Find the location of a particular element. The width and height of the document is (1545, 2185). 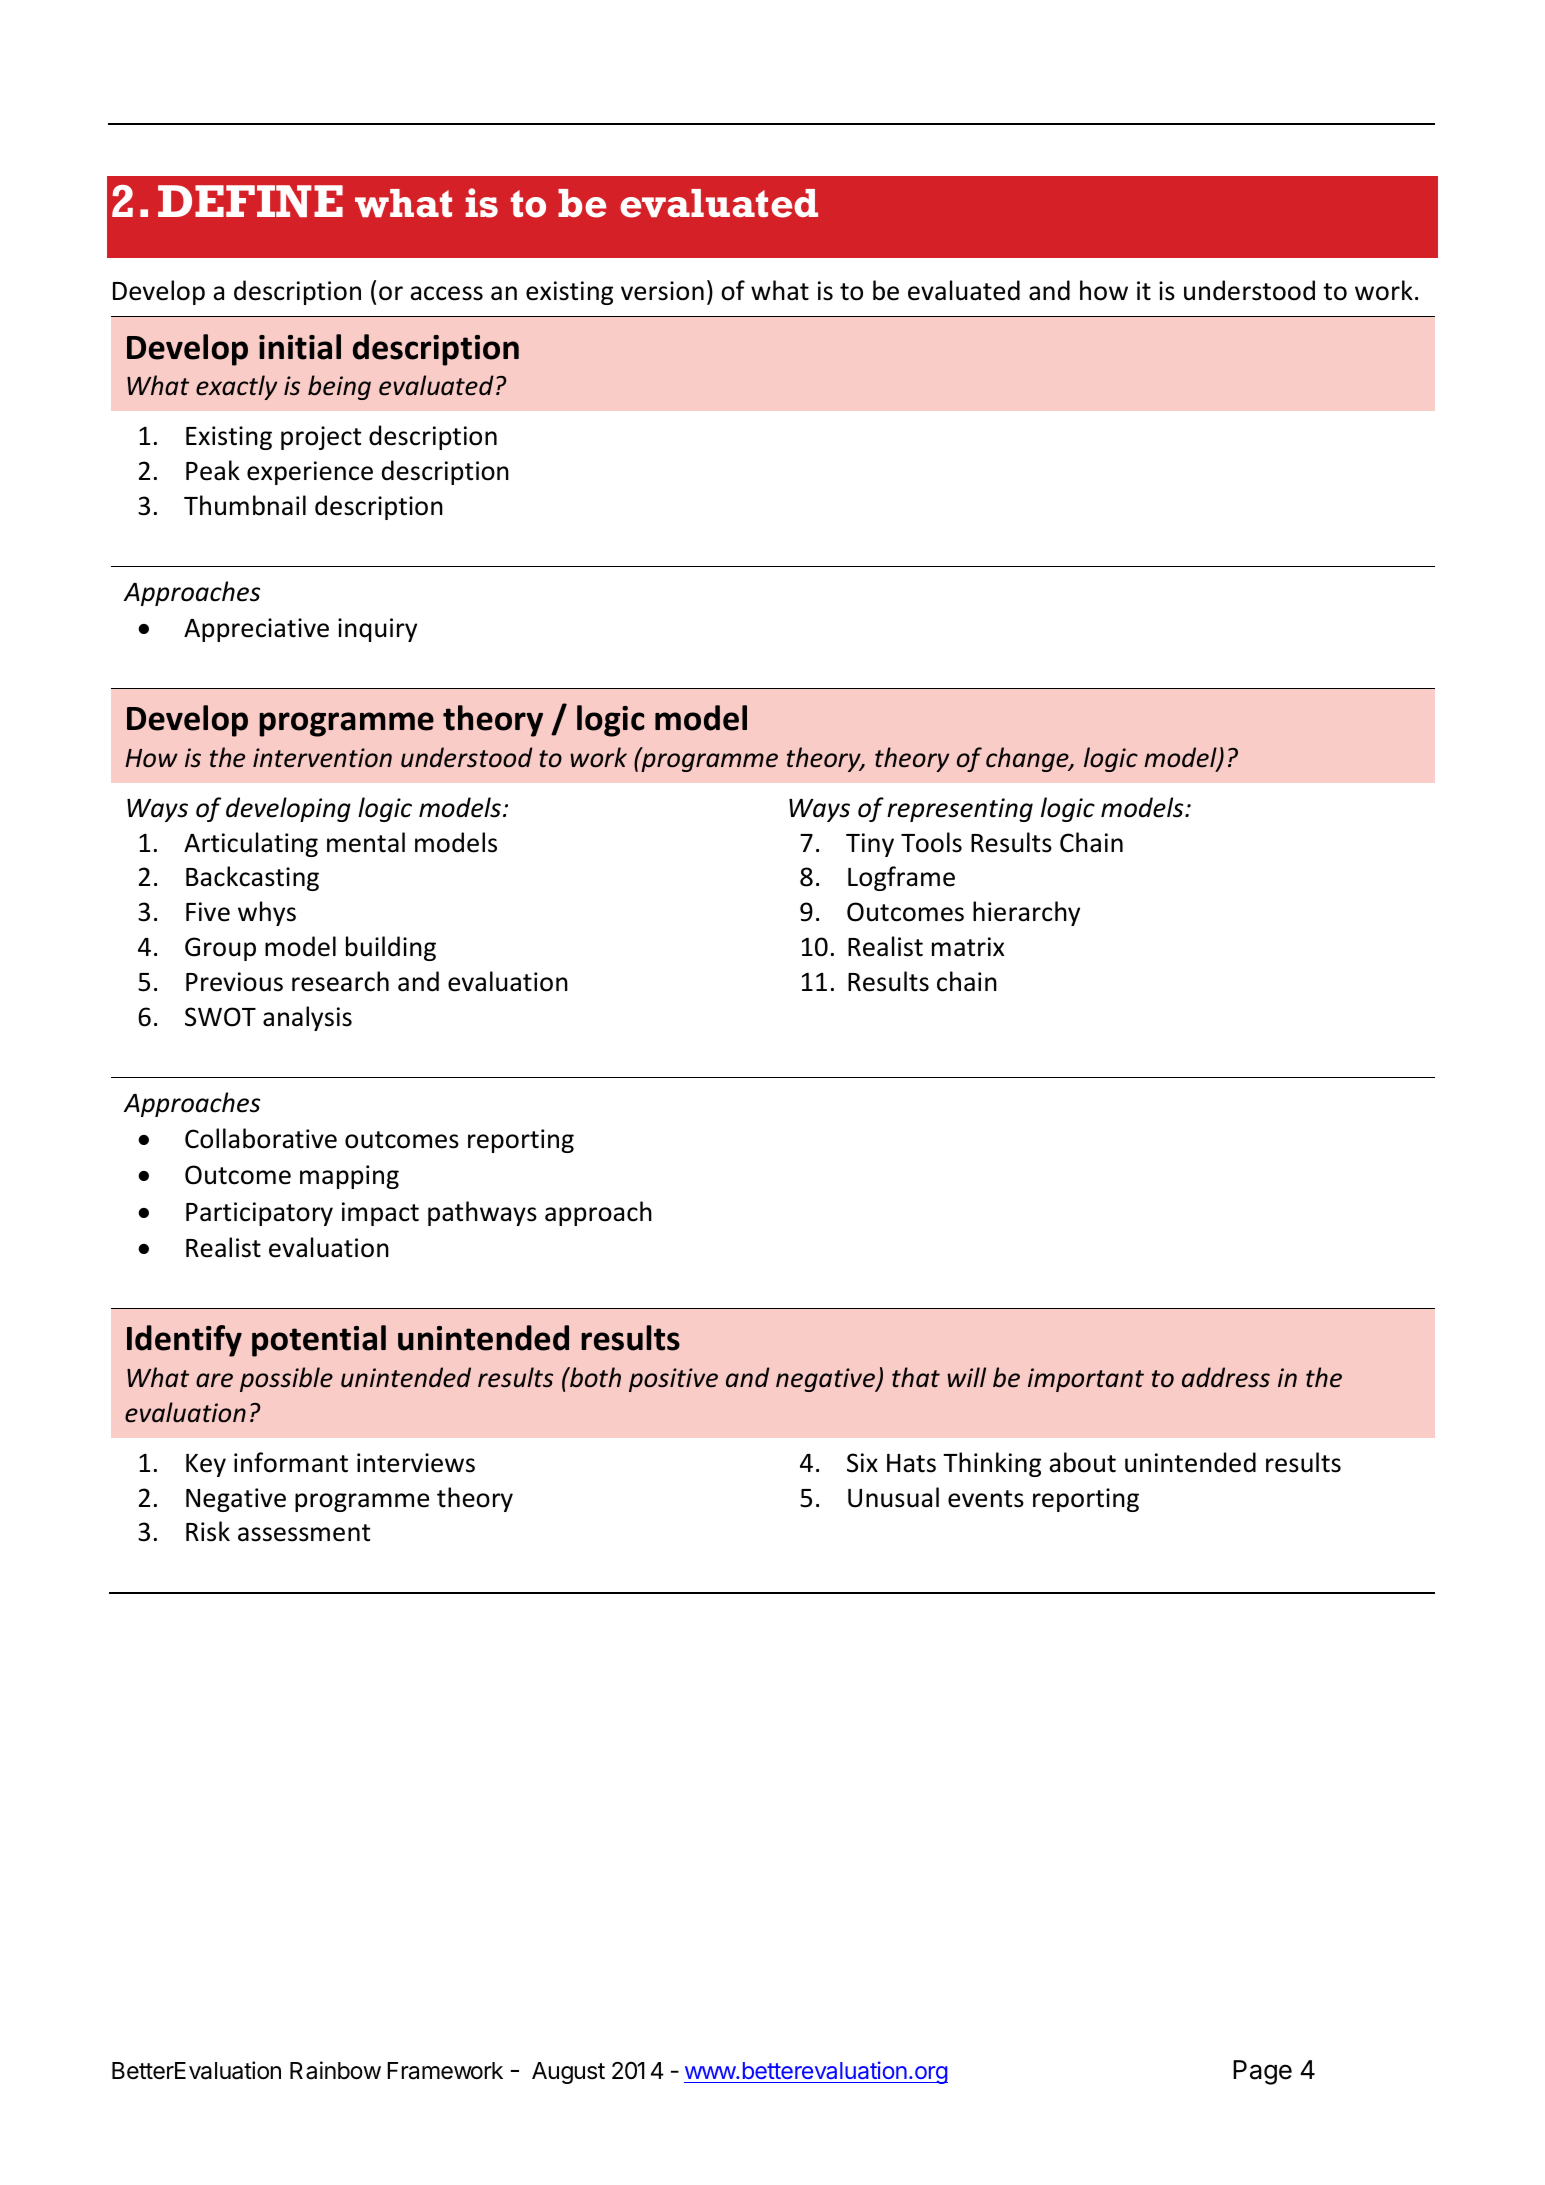

intervention is located at coordinates (322, 758).
